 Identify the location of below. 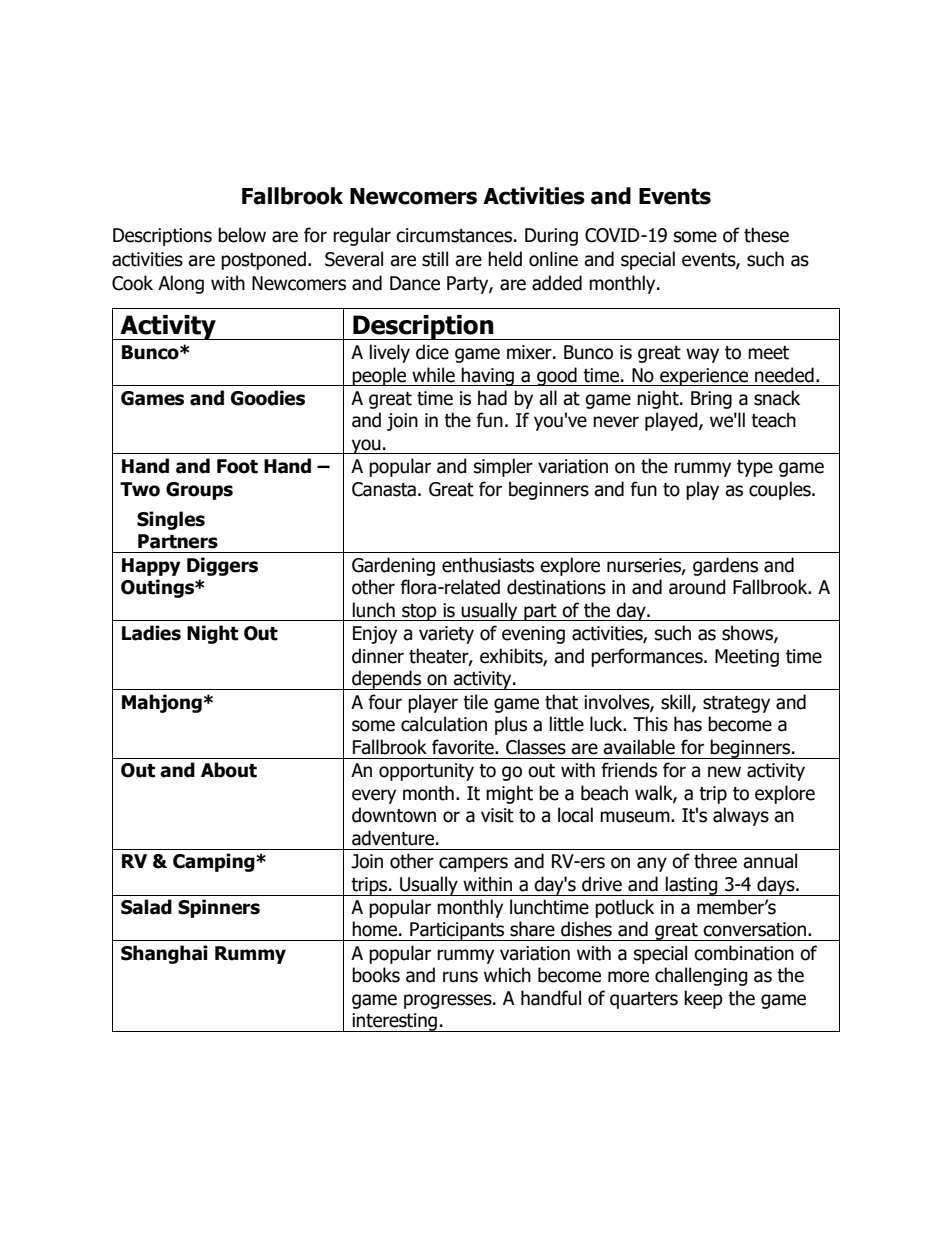
(242, 235).
